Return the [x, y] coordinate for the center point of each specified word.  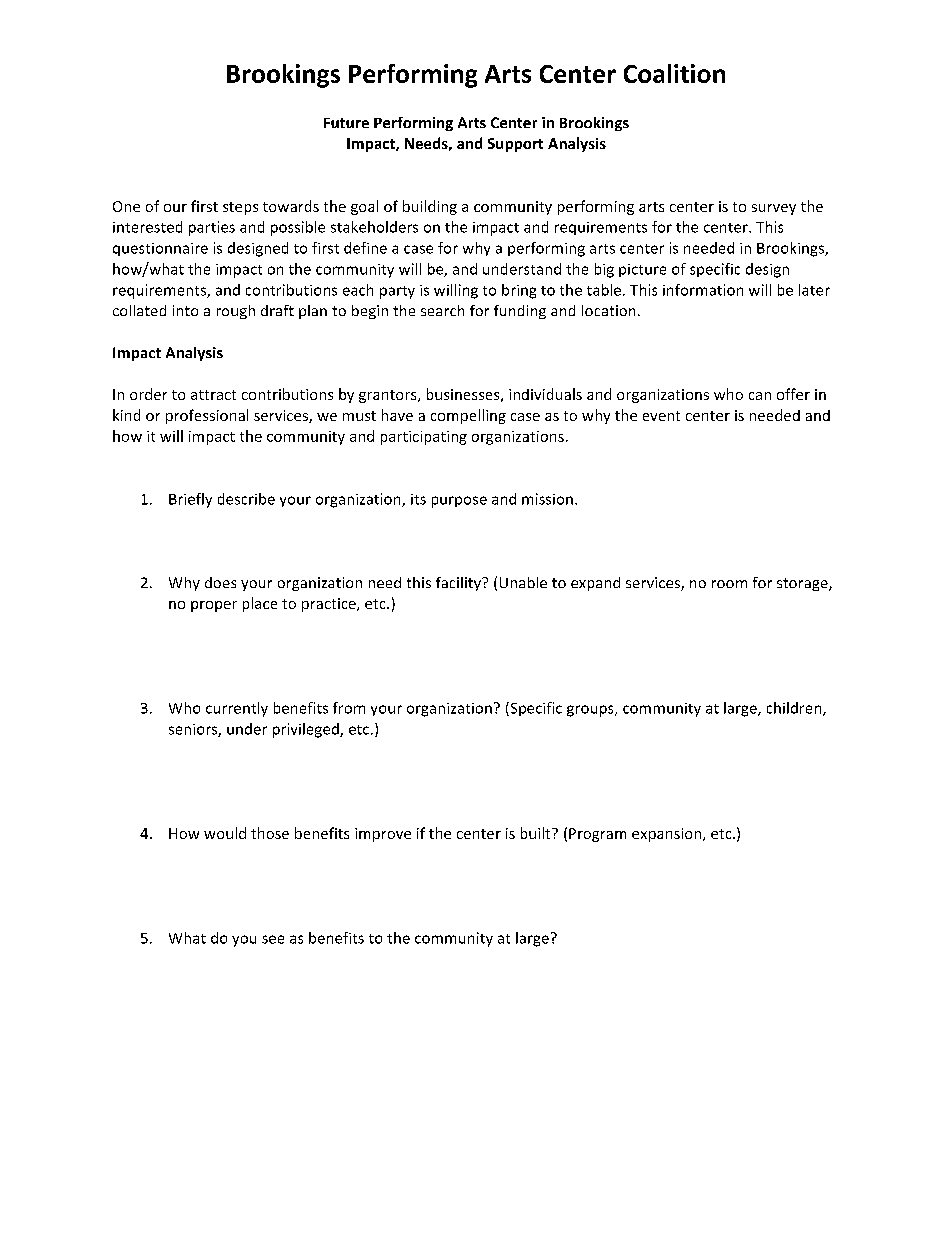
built [537, 833]
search [442, 310]
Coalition [674, 73]
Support [515, 145]
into [185, 310]
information [703, 290]
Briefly [190, 500]
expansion [668, 835]
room [729, 584]
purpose [459, 502]
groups [591, 711]
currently [237, 709]
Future [346, 123]
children [795, 709]
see [273, 939]
